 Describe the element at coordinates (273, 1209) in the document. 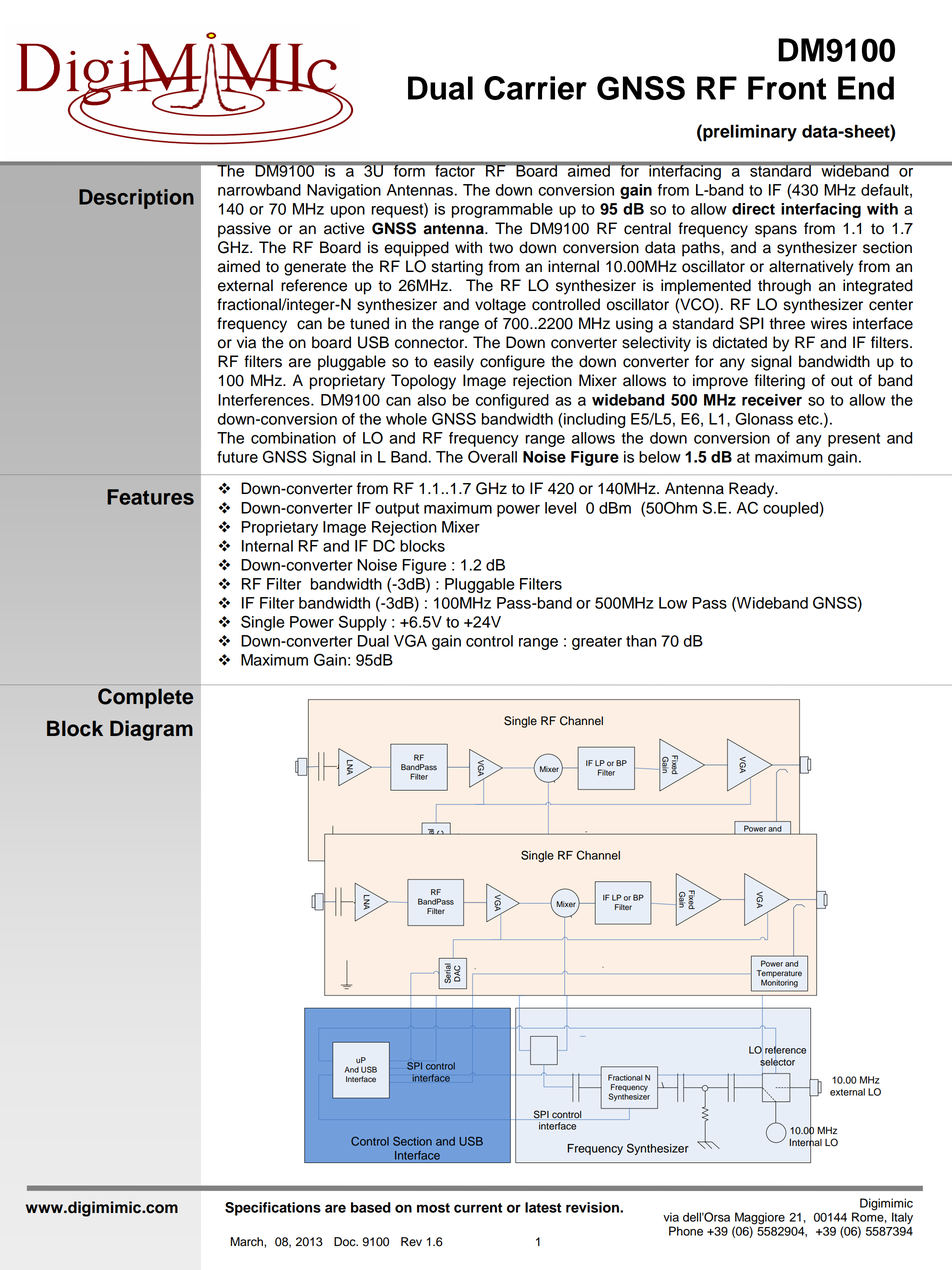

I see `Specifications` at that location.
